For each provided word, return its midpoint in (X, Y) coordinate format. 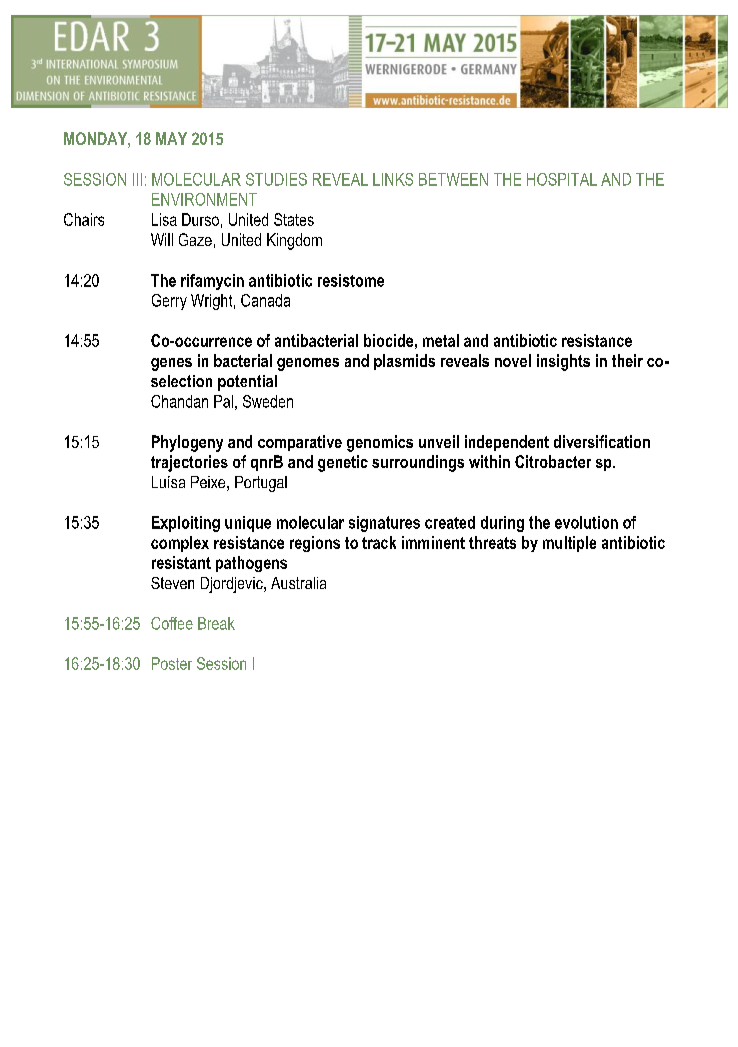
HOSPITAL (562, 179)
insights (563, 362)
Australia (298, 583)
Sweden (268, 401)
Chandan (179, 401)
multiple (569, 544)
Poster (172, 663)
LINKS (393, 179)
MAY (171, 138)
